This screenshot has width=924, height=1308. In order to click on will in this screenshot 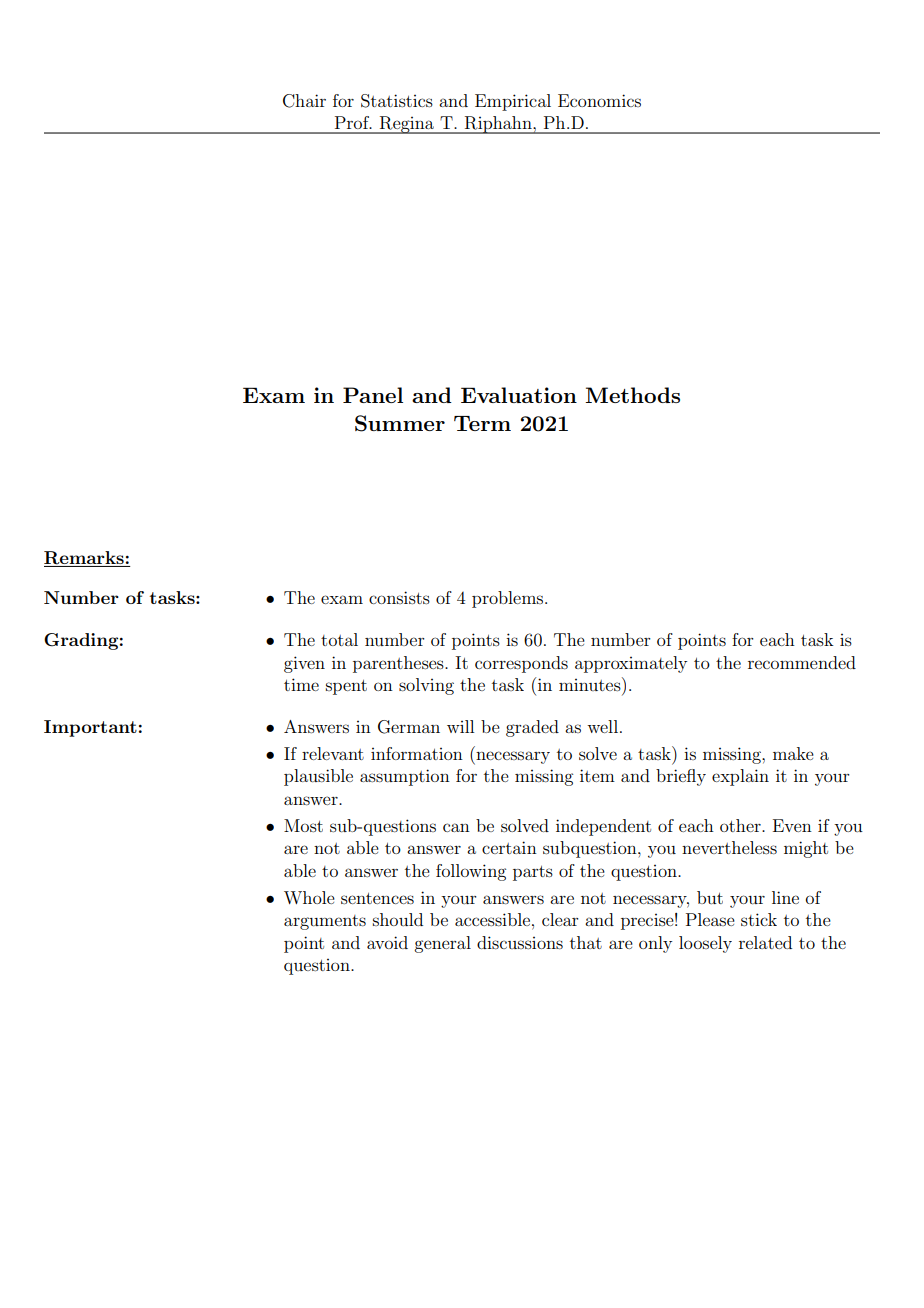, I will do `click(460, 726)`.
